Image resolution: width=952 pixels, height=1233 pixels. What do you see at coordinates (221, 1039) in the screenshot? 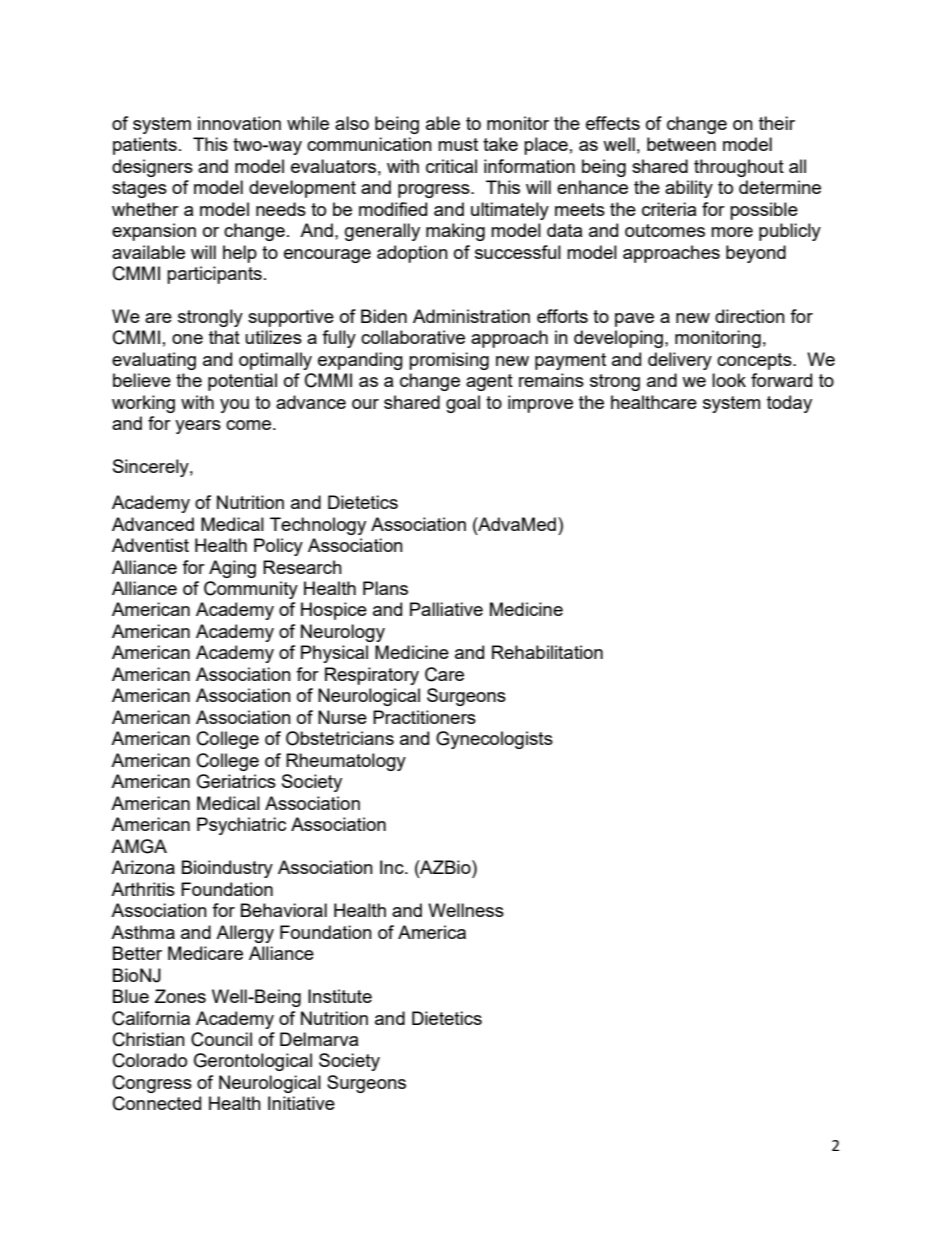
I see `Council` at bounding box center [221, 1039].
